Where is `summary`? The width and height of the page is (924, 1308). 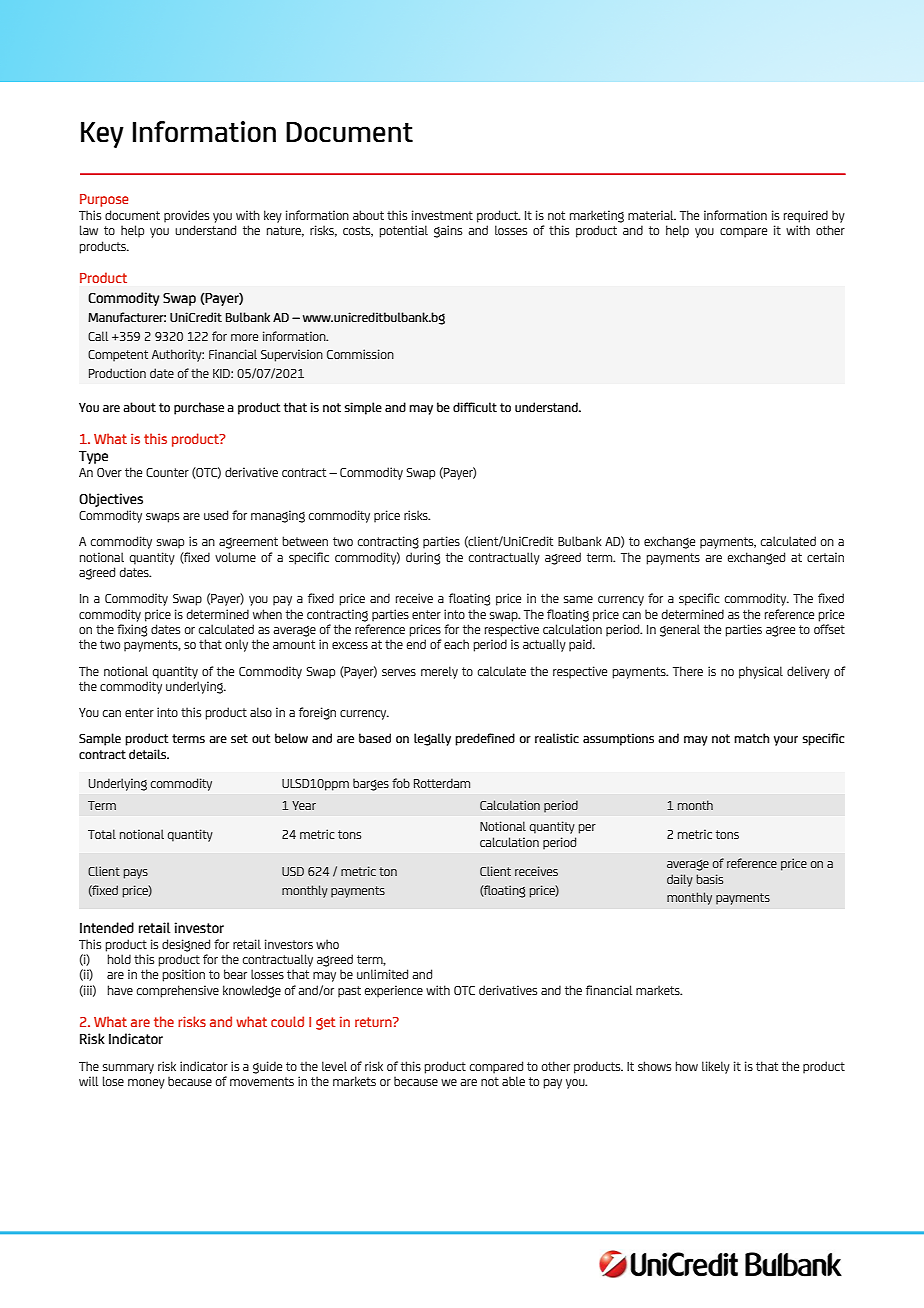
summary is located at coordinates (128, 1069).
